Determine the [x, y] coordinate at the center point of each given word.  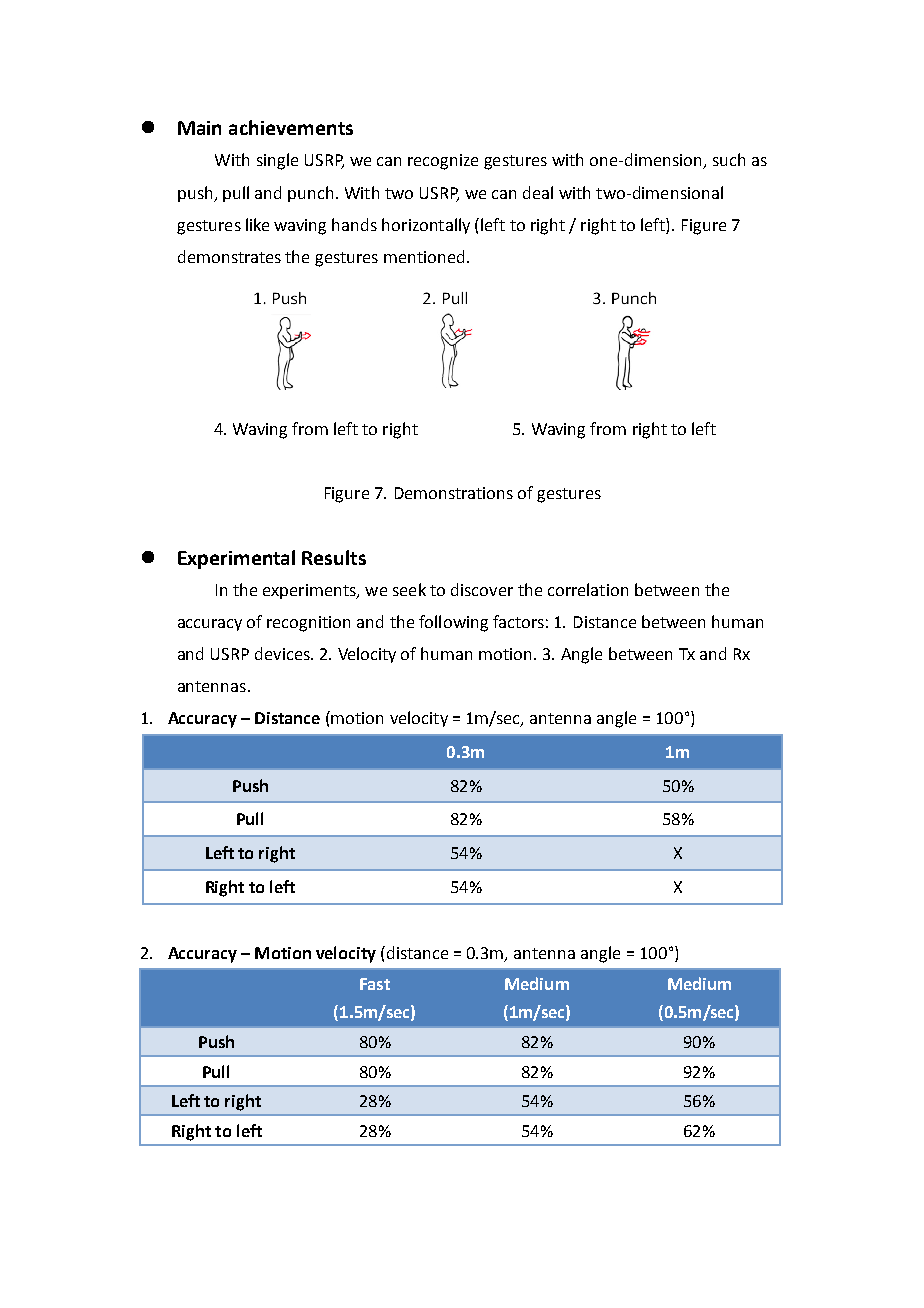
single [277, 161]
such [729, 159]
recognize [443, 162]
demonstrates [229, 256]
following [453, 623]
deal [538, 192]
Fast [375, 984]
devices [283, 653]
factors [518, 621]
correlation [588, 589]
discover [482, 589]
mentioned [424, 256]
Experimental [236, 559]
